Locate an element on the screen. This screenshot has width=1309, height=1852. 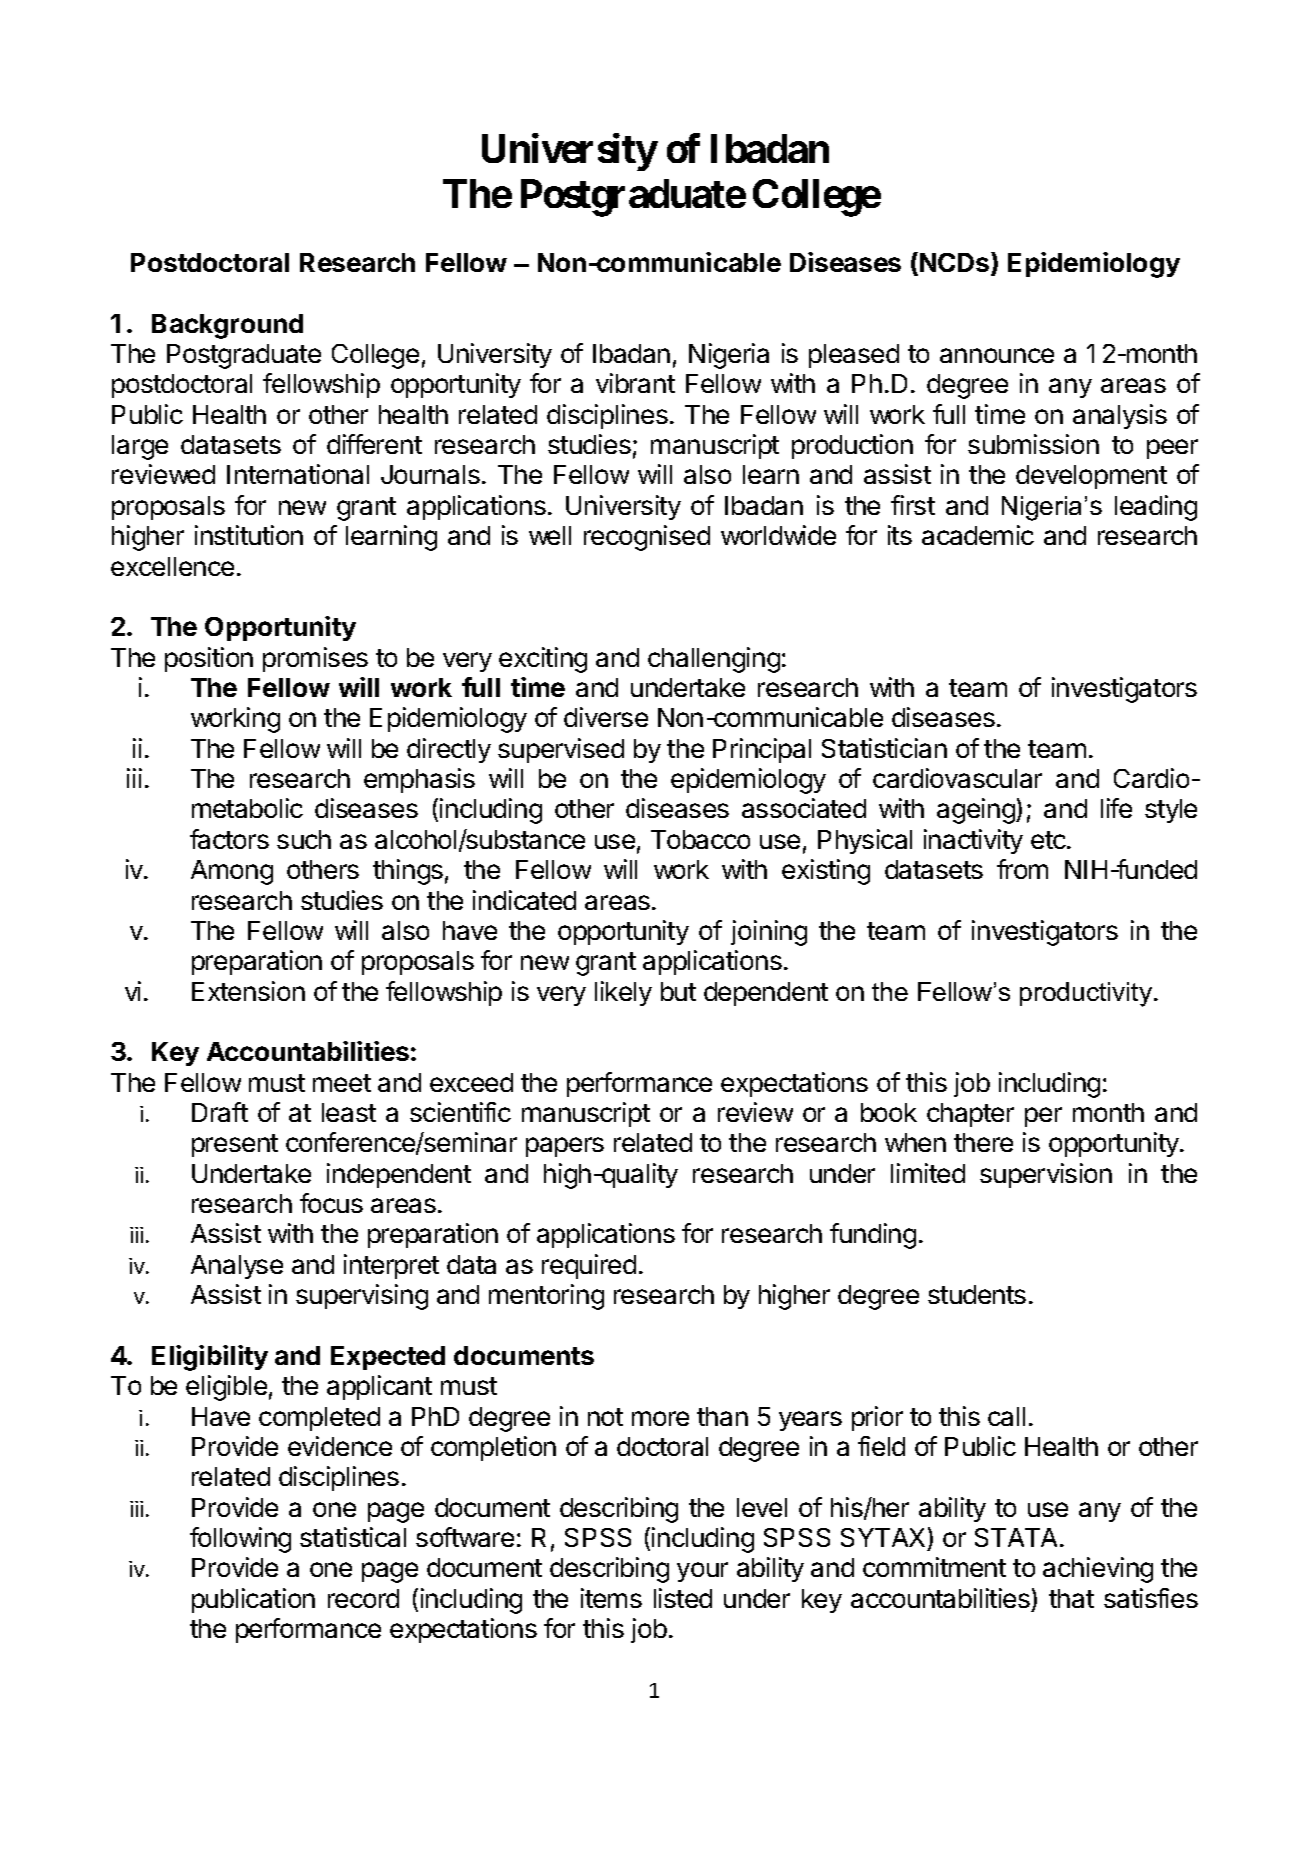
productivity is located at coordinates (1086, 994).
